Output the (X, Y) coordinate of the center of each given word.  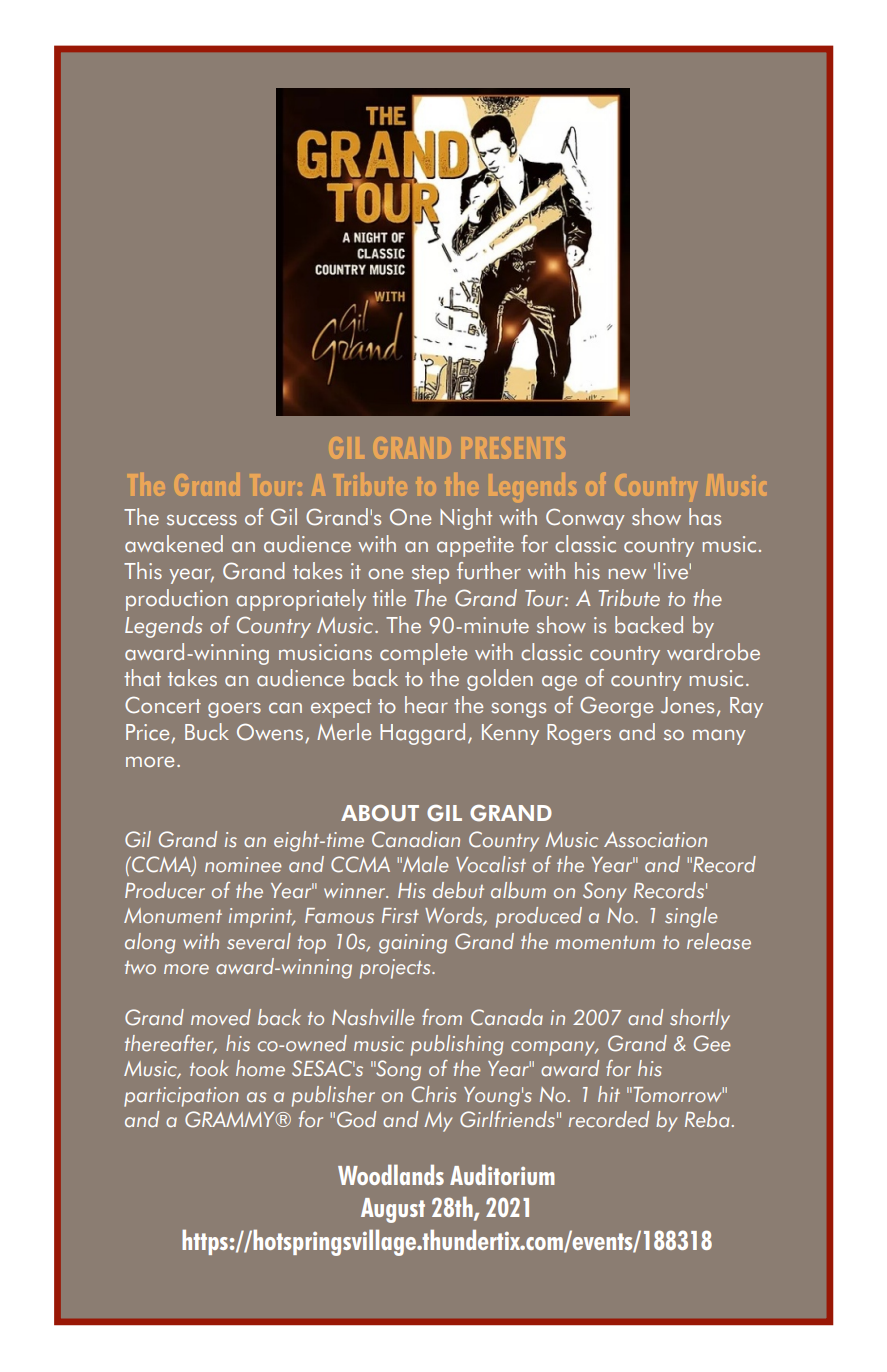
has (705, 517)
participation (181, 1097)
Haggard (422, 734)
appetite (475, 546)
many (719, 737)
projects (396, 969)
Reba (707, 1119)
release (719, 941)
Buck (207, 732)
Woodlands (391, 1174)
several (259, 941)
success (202, 520)
